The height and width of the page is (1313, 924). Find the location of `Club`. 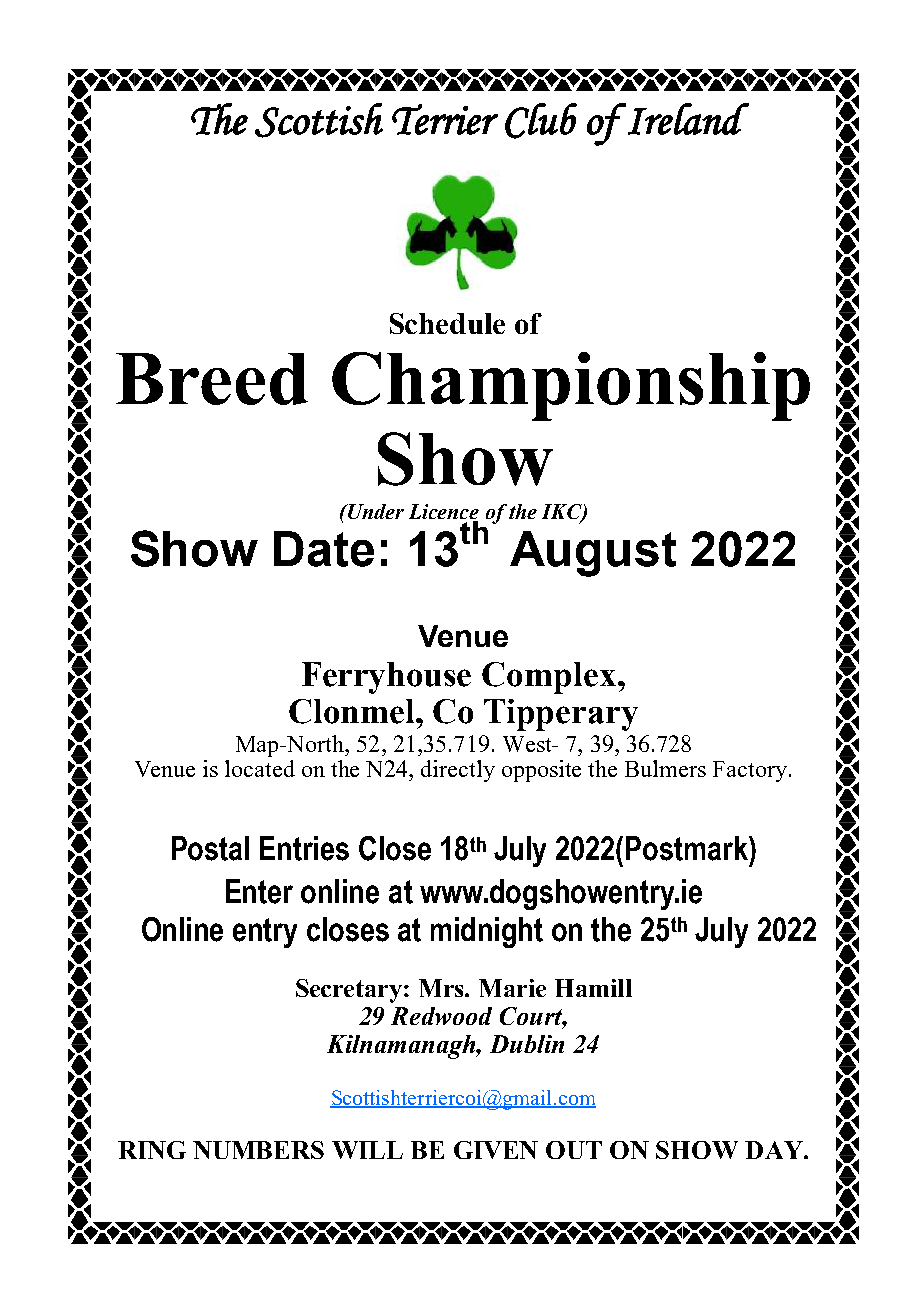

Club is located at coordinates (541, 121).
